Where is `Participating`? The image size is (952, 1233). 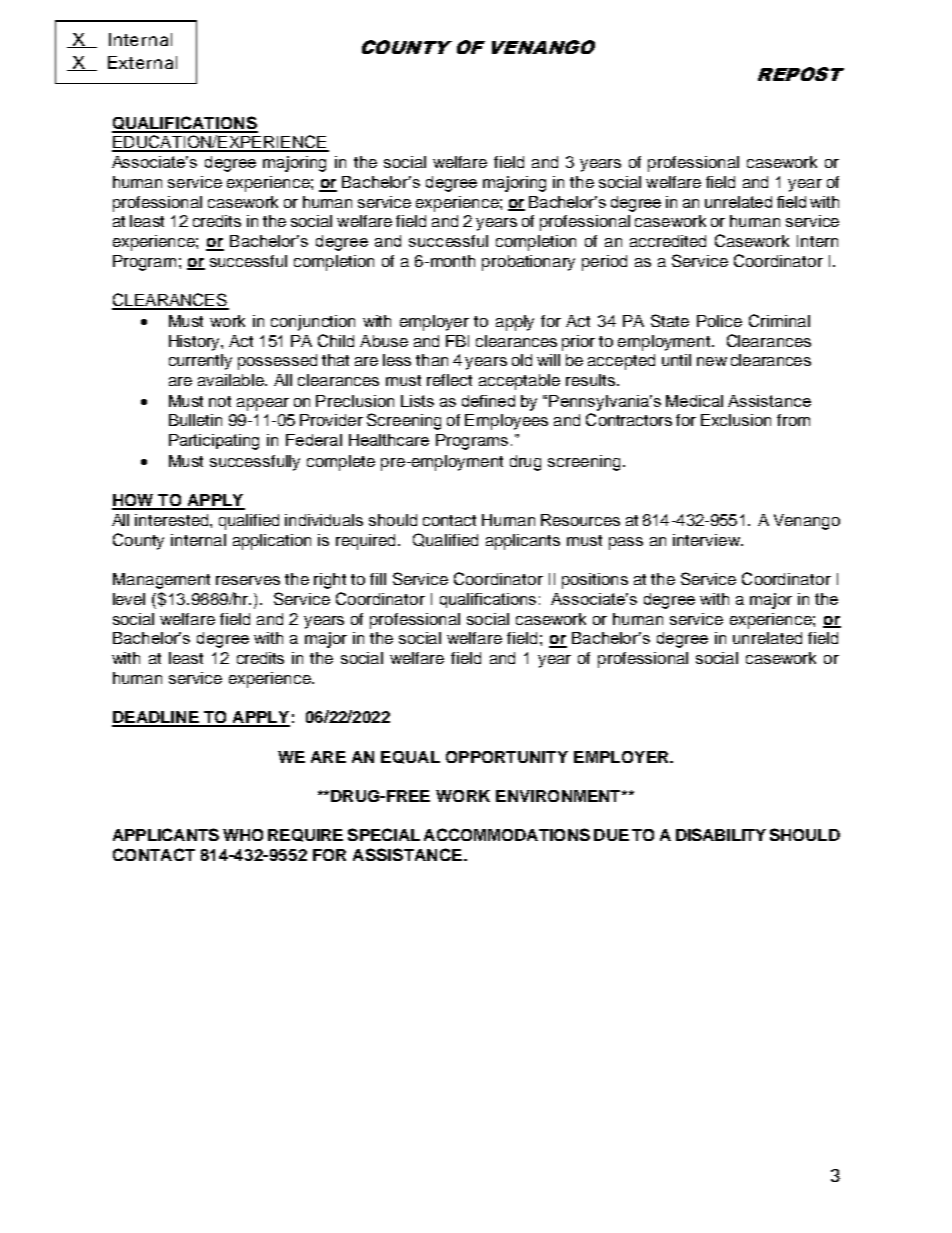 Participating is located at coordinates (214, 442).
